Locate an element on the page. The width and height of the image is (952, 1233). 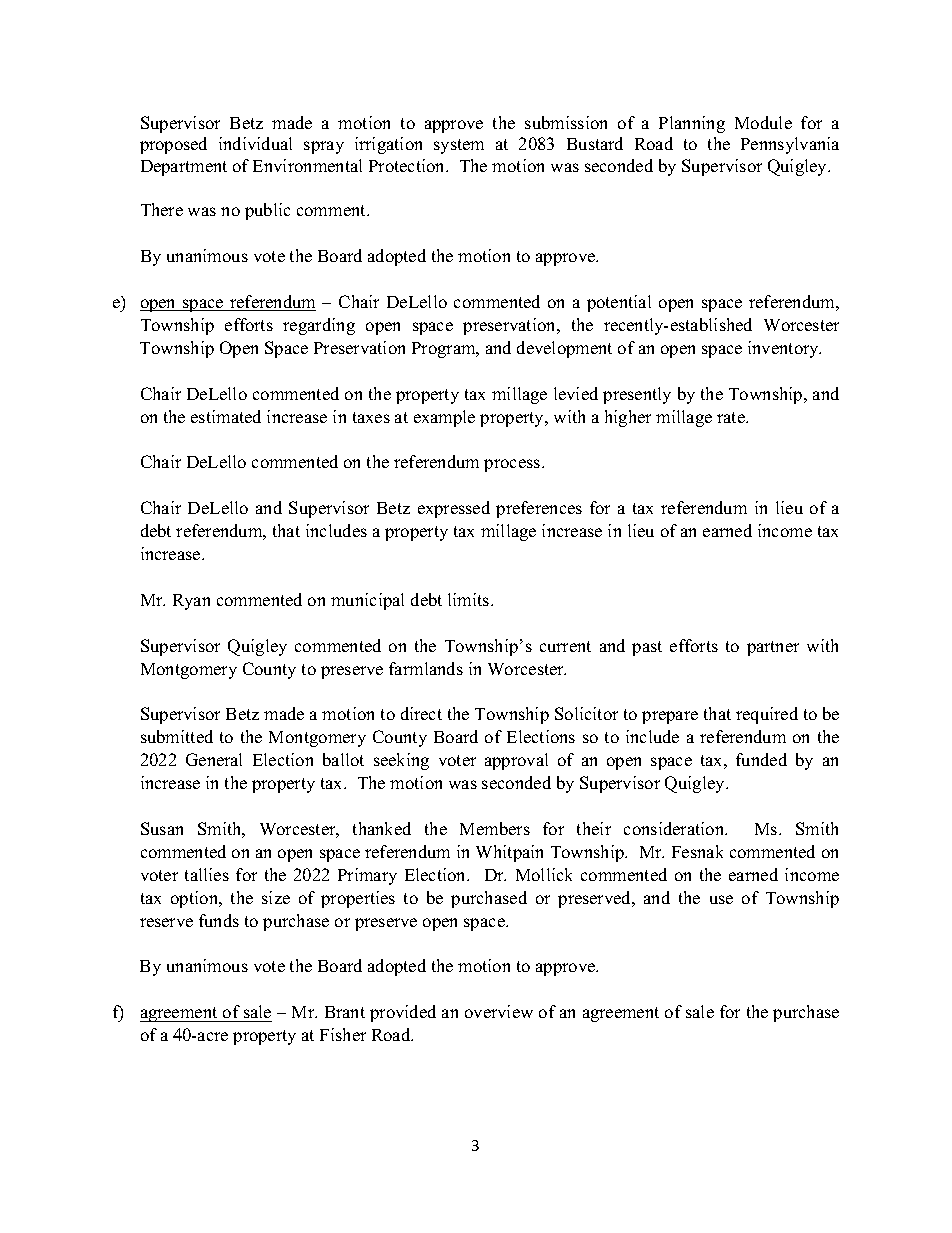
partner is located at coordinates (773, 648).
